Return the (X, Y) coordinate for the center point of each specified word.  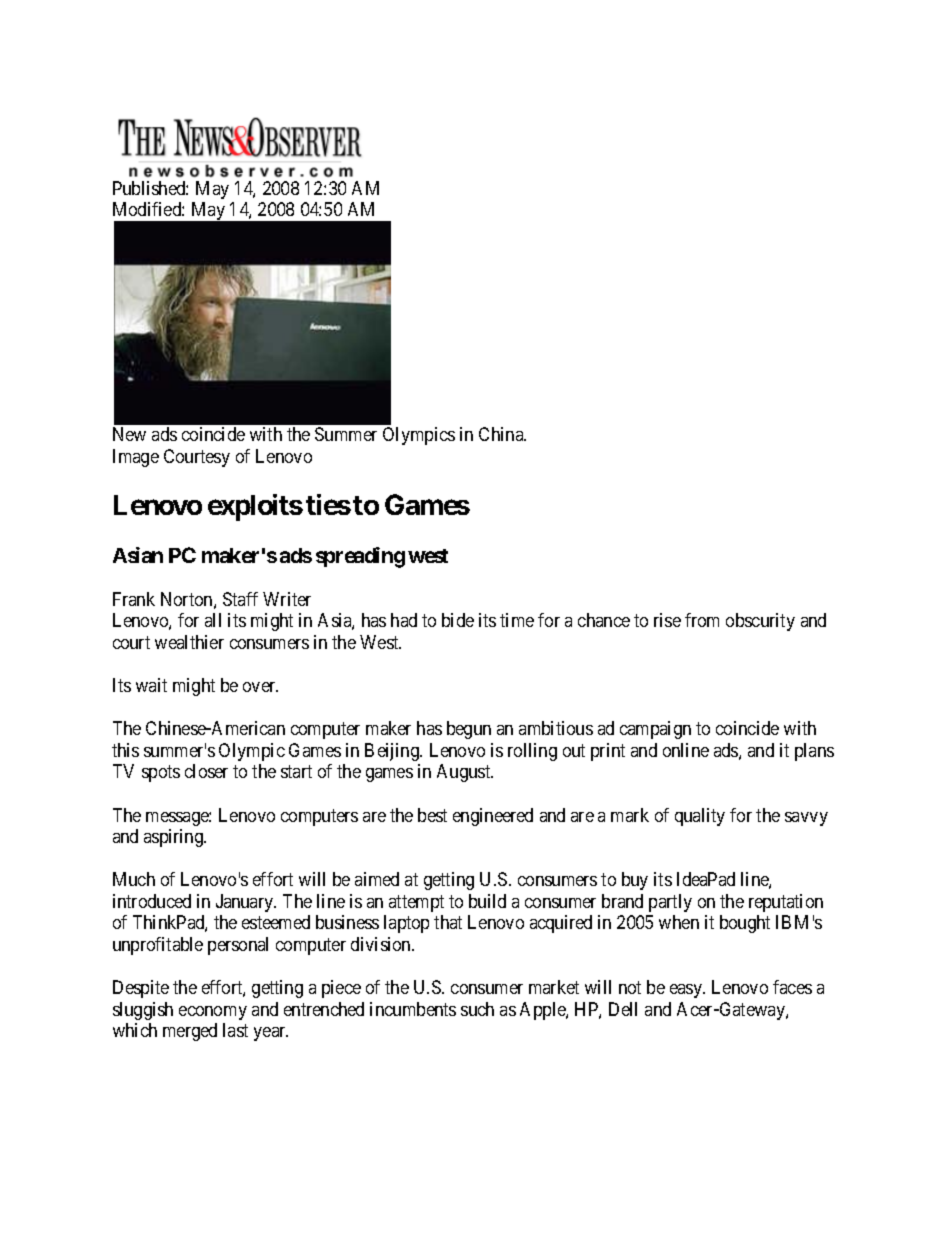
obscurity (760, 622)
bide (458, 620)
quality (700, 817)
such (477, 1009)
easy (687, 991)
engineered (493, 817)
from (702, 620)
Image (136, 458)
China (502, 434)
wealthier (189, 642)
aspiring (175, 838)
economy (213, 1013)
